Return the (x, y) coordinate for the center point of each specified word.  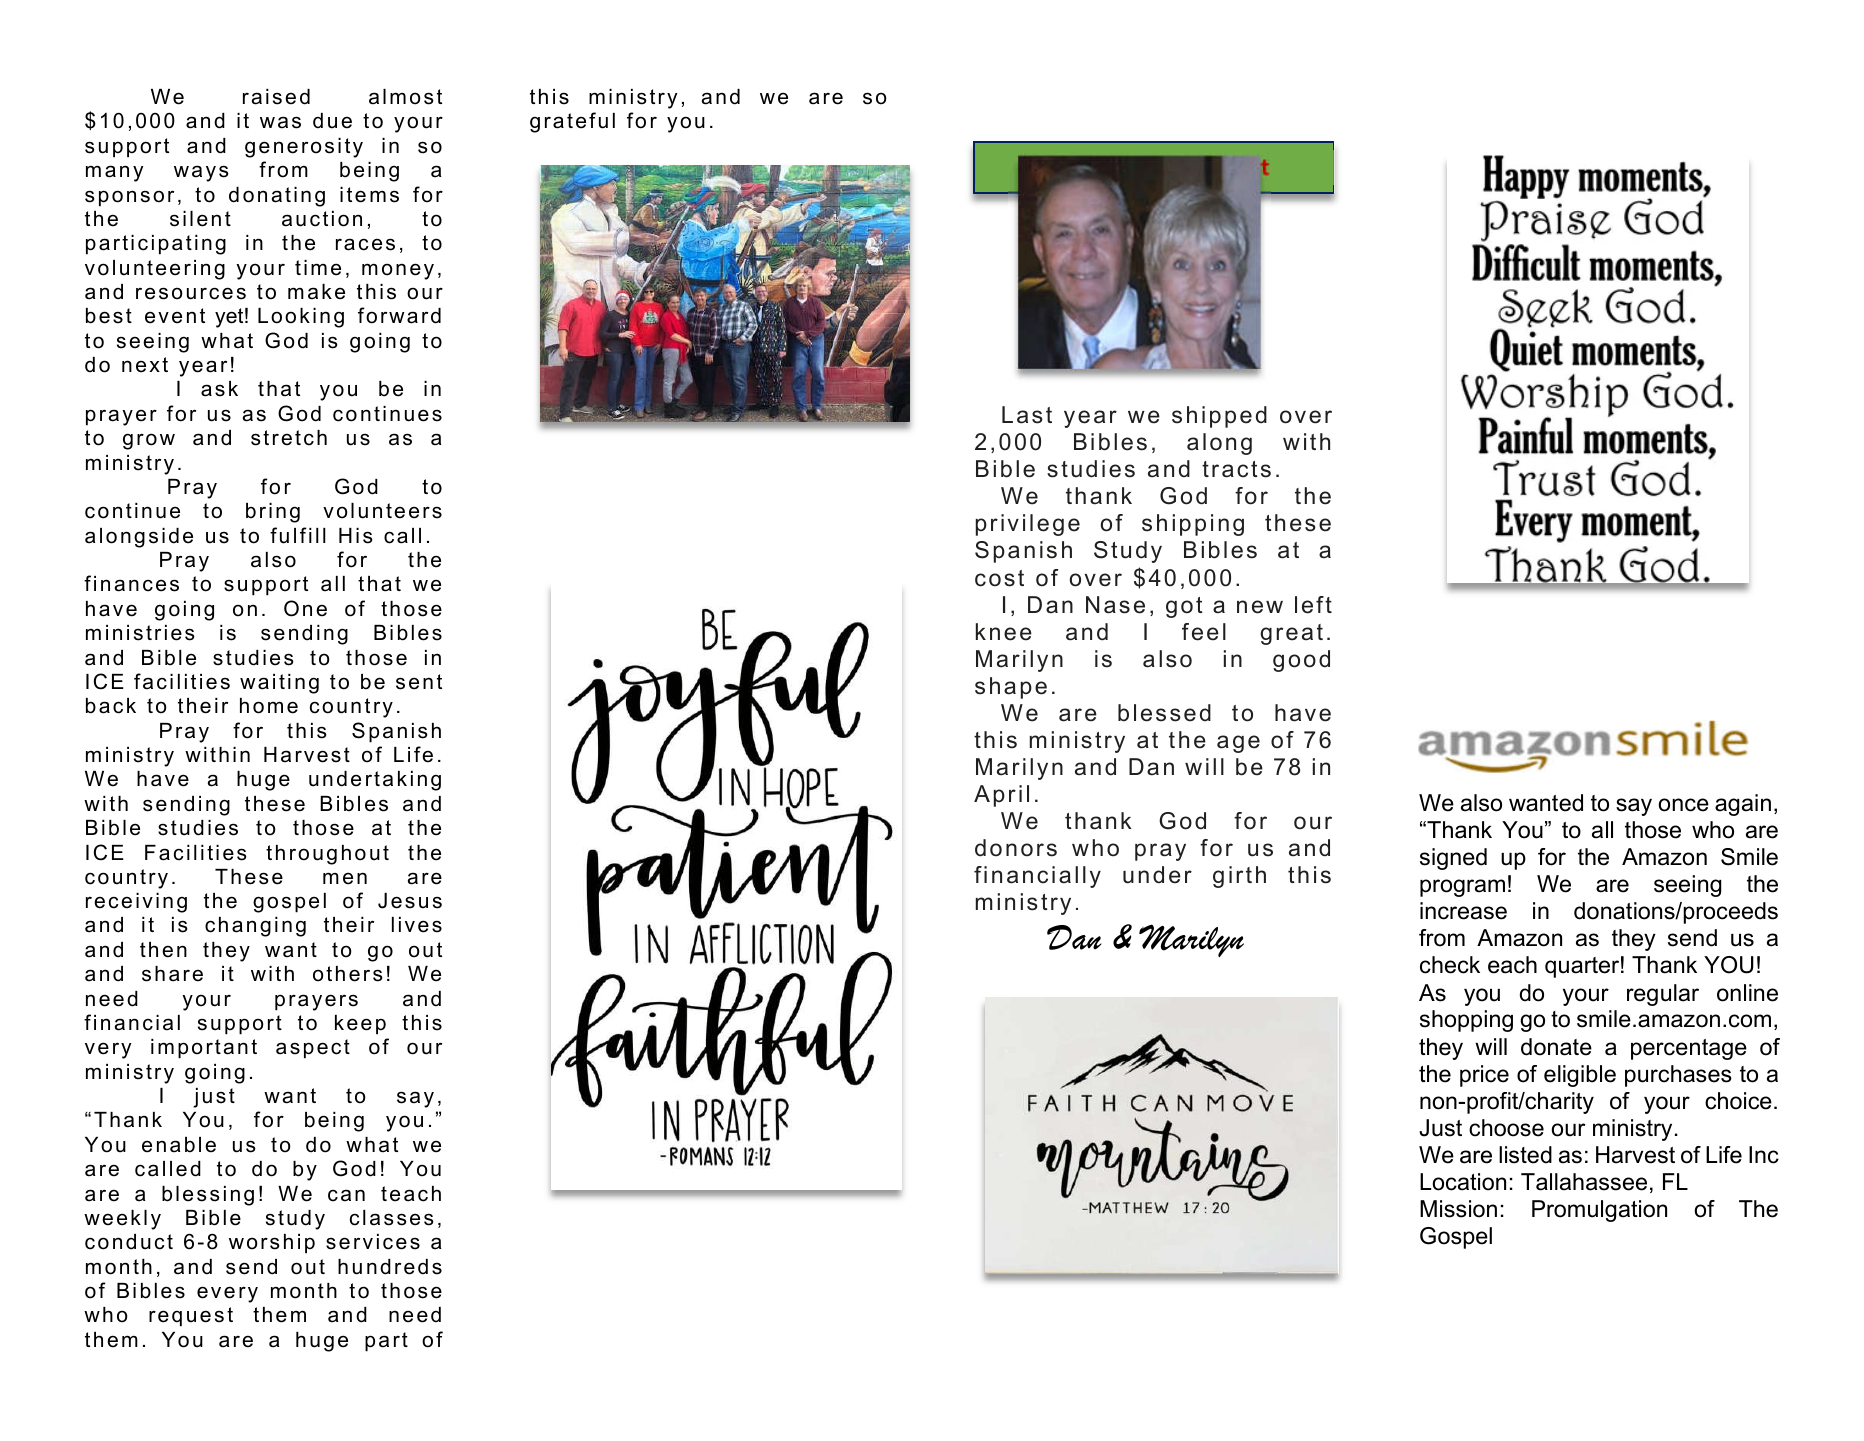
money (398, 271)
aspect (313, 1049)
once (1684, 805)
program (1462, 888)
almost (405, 97)
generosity (304, 148)
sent (419, 682)
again (1743, 805)
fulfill (298, 535)
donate (1556, 1047)
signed (1453, 859)
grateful (572, 122)
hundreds (390, 1267)
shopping (1466, 1021)
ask (219, 389)
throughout (327, 855)
